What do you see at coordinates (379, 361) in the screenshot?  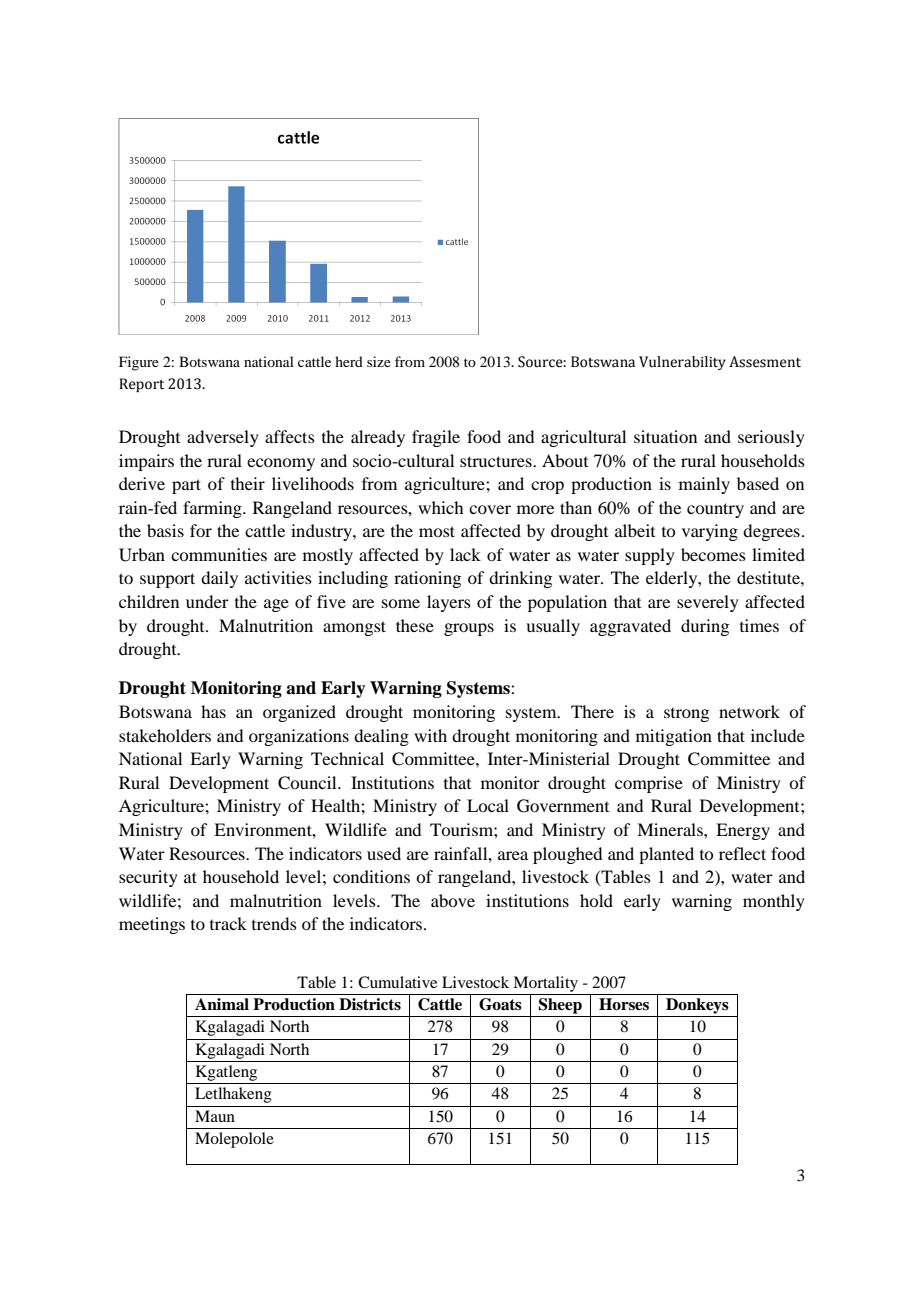 I see `size` at bounding box center [379, 361].
